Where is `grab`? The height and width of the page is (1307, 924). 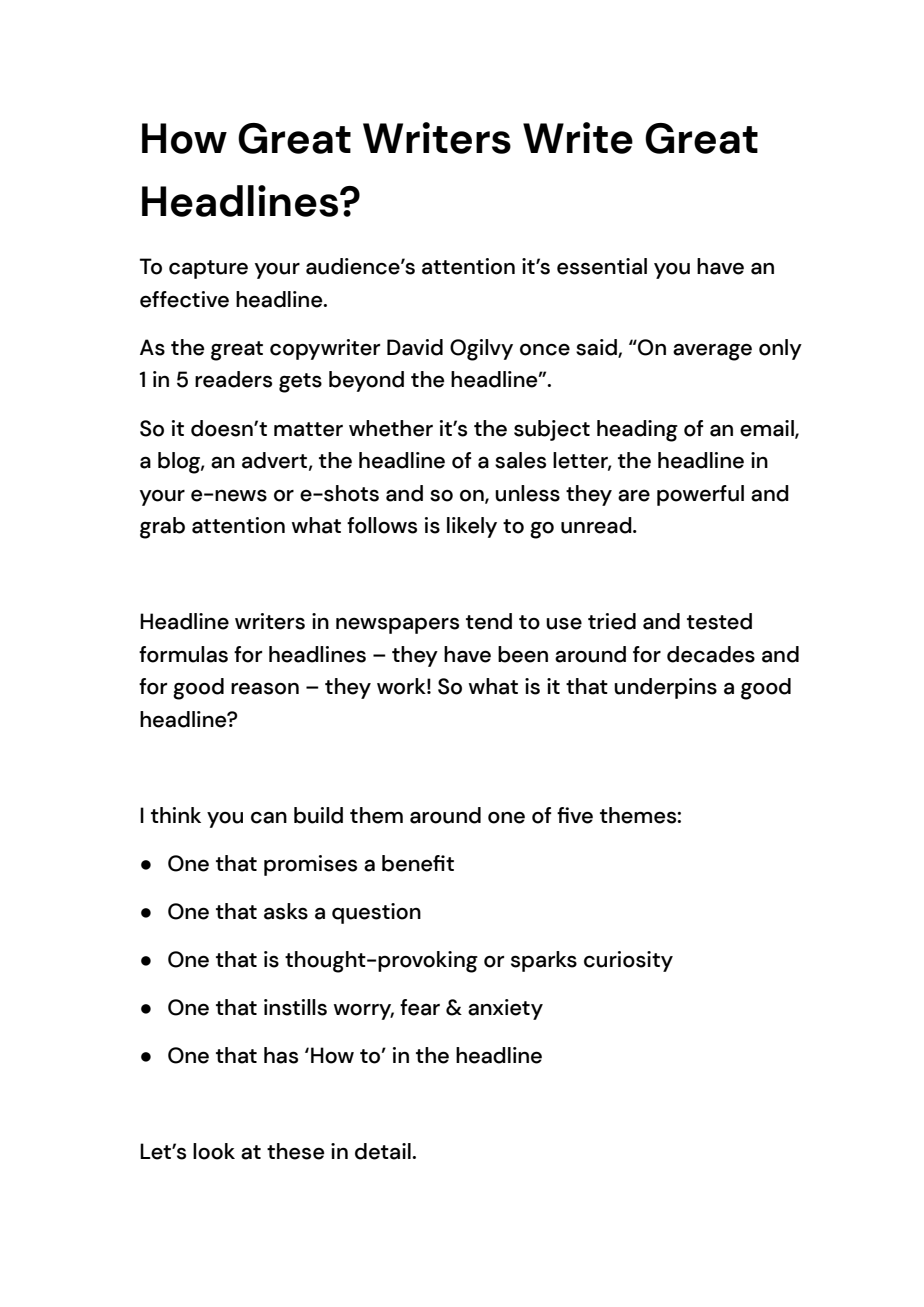
grab is located at coordinates (162, 528).
